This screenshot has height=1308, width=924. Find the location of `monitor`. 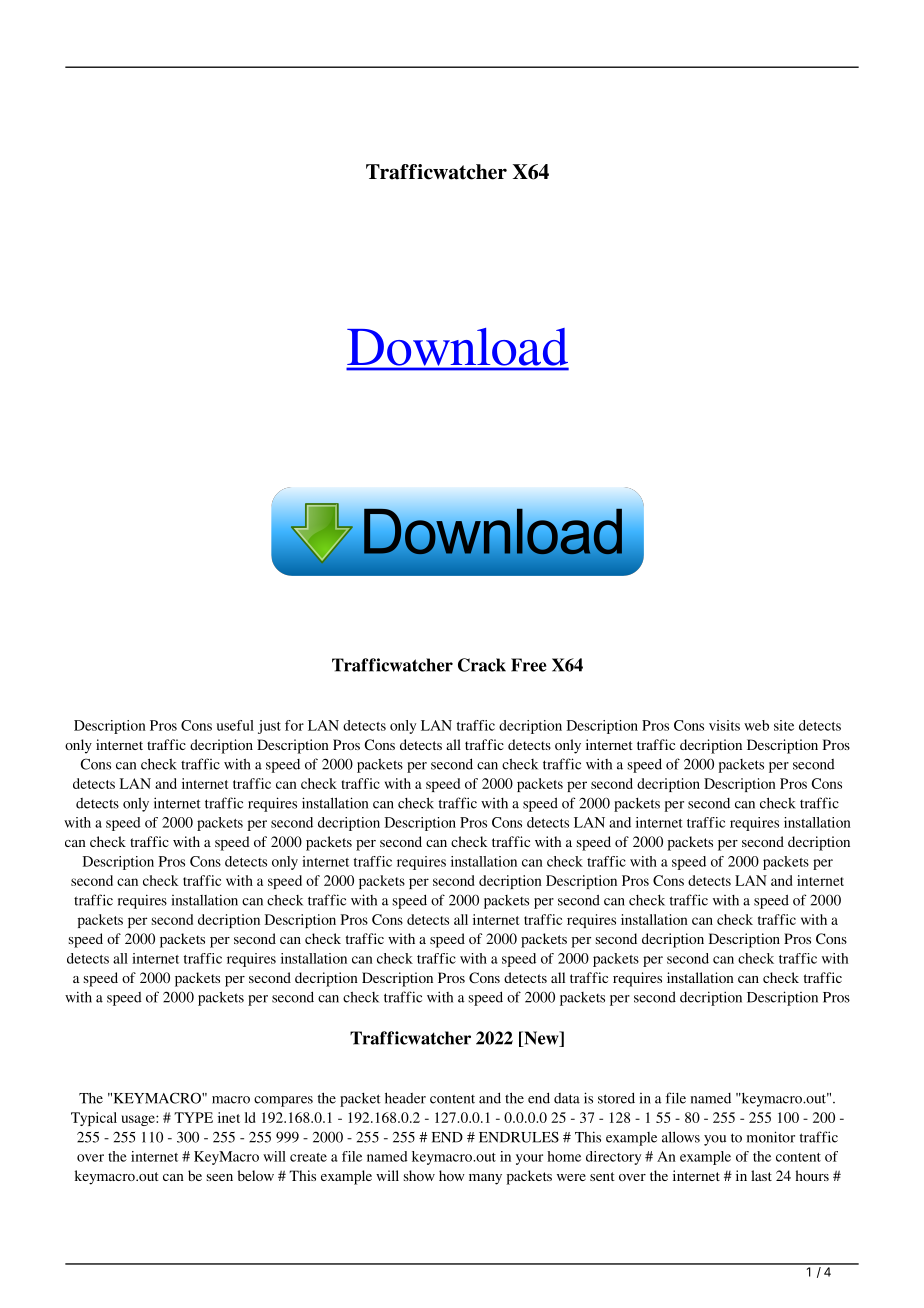

monitor is located at coordinates (771, 1137).
